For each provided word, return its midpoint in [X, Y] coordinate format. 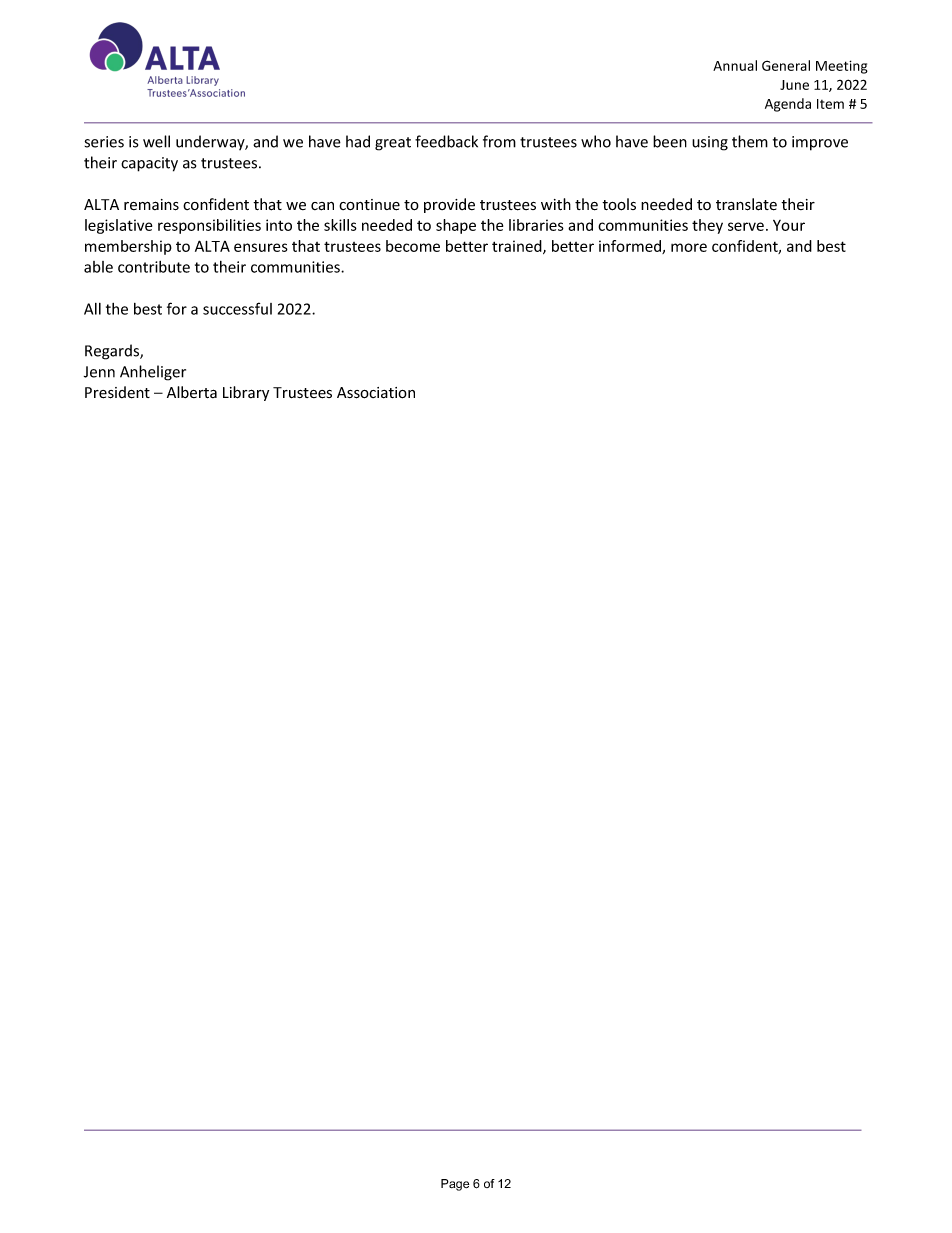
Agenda [788, 105]
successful [237, 308]
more [689, 247]
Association [376, 393]
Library [246, 393]
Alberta [192, 392]
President [117, 392]
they [707, 226]
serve [746, 226]
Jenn [99, 372]
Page [455, 1185]
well [156, 141]
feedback [446, 141]
